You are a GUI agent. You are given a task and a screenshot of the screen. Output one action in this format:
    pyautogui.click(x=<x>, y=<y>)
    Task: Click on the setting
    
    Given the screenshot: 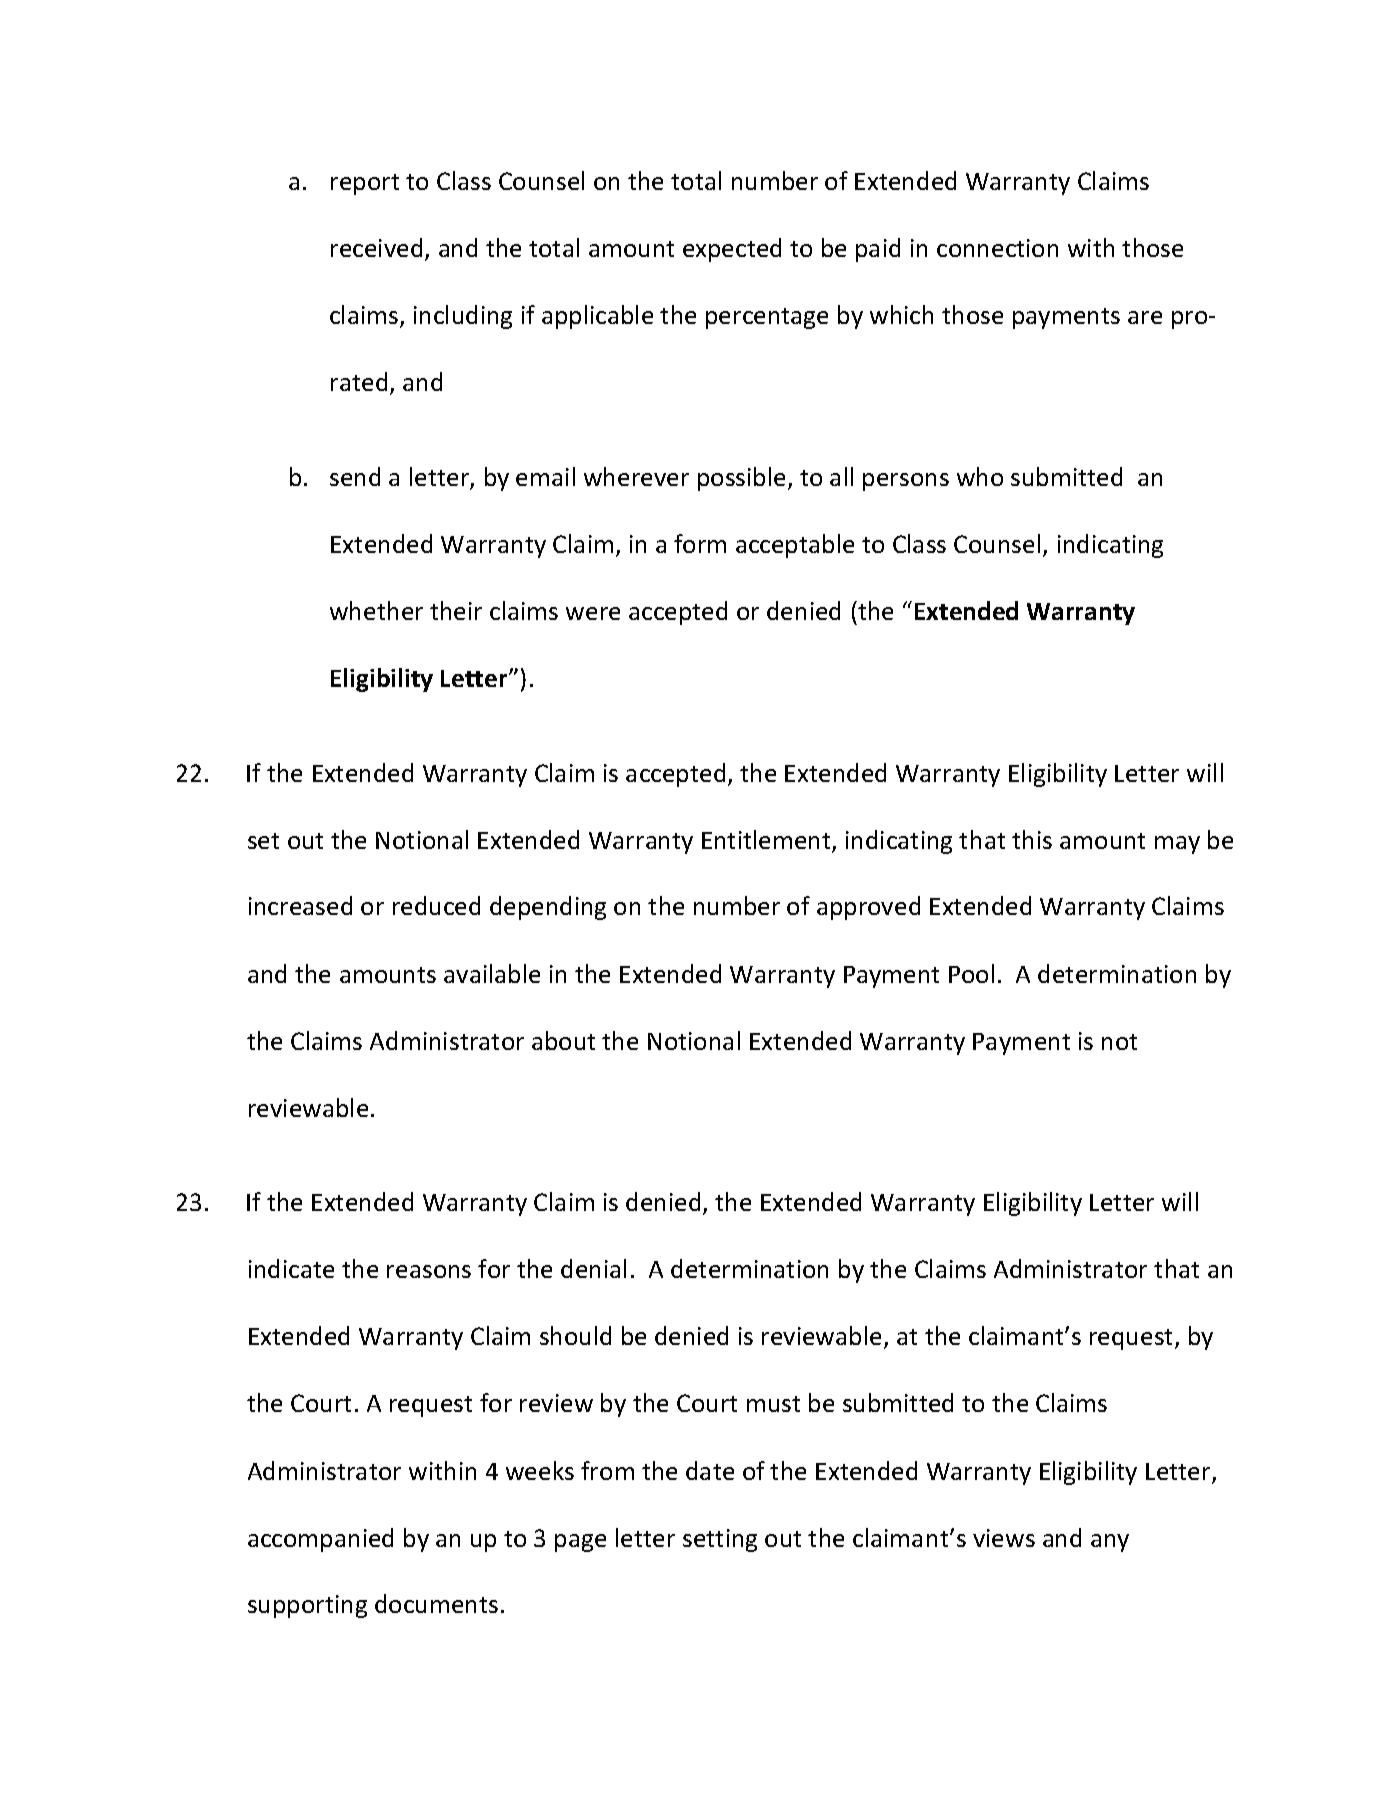 What is the action you would take?
    pyautogui.click(x=720, y=1540)
